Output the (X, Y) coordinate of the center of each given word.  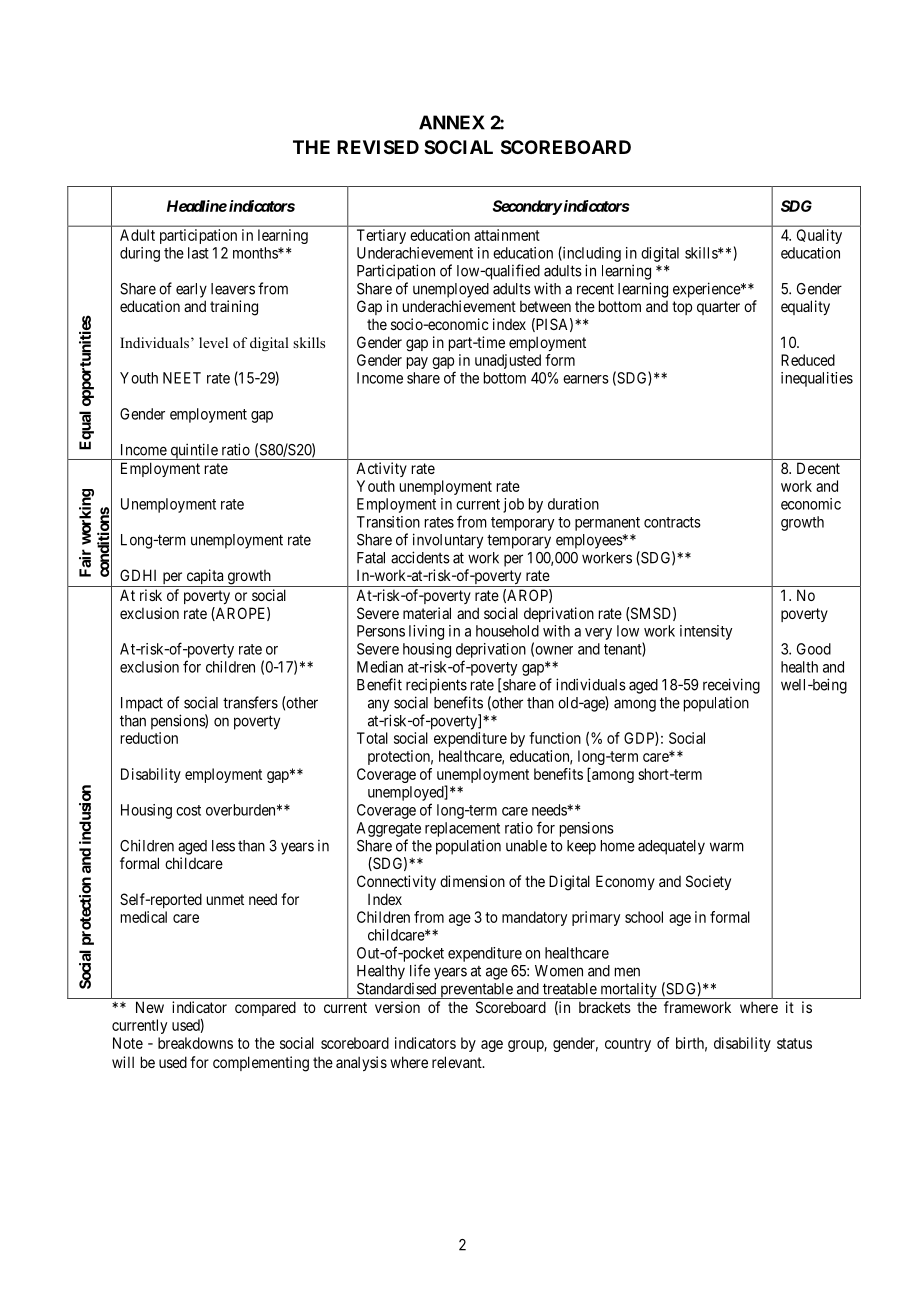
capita (205, 578)
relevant (458, 1062)
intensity (706, 632)
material (427, 613)
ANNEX (452, 122)
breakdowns (195, 1043)
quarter (718, 308)
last (198, 253)
